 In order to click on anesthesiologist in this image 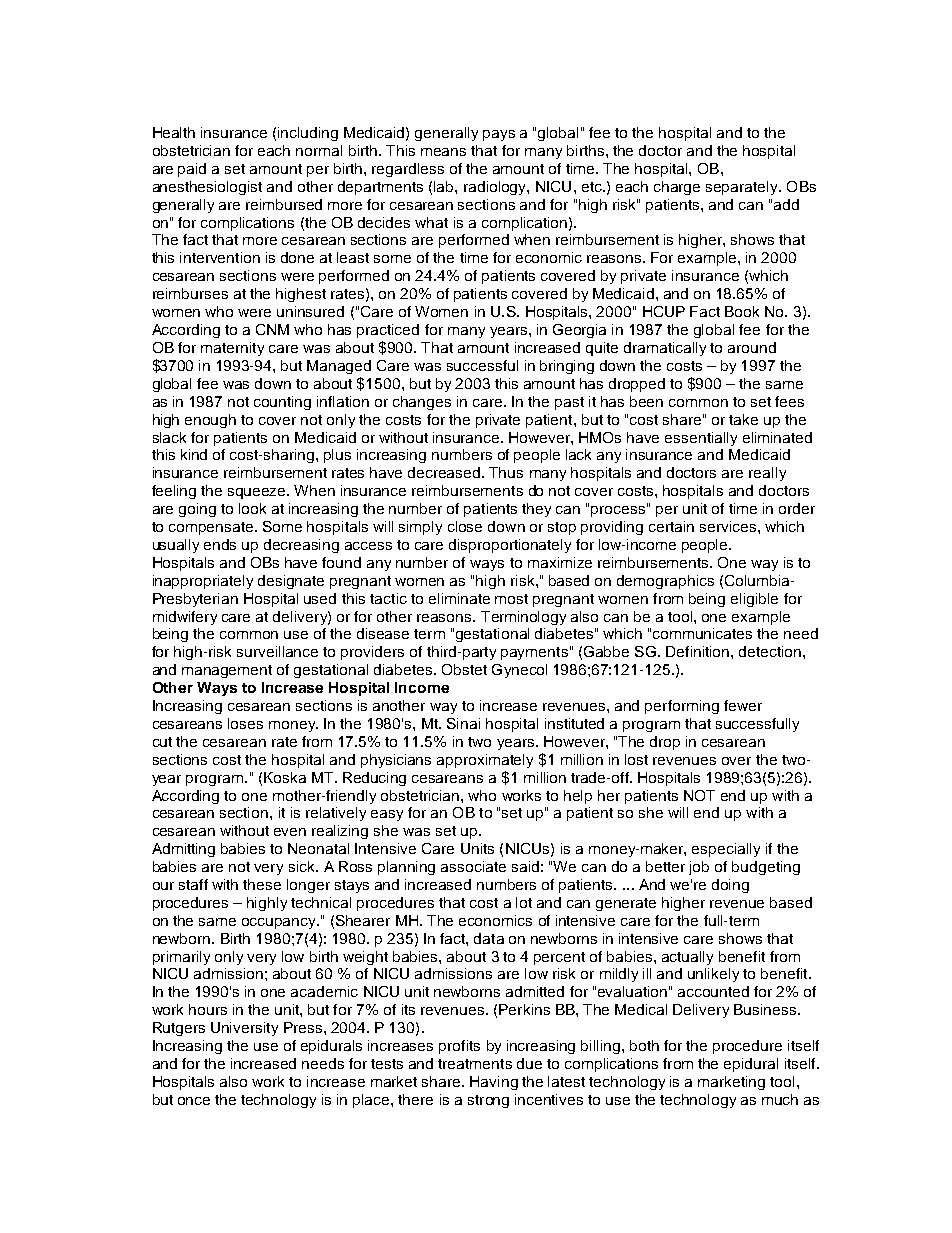, I will do `click(207, 188)`.
